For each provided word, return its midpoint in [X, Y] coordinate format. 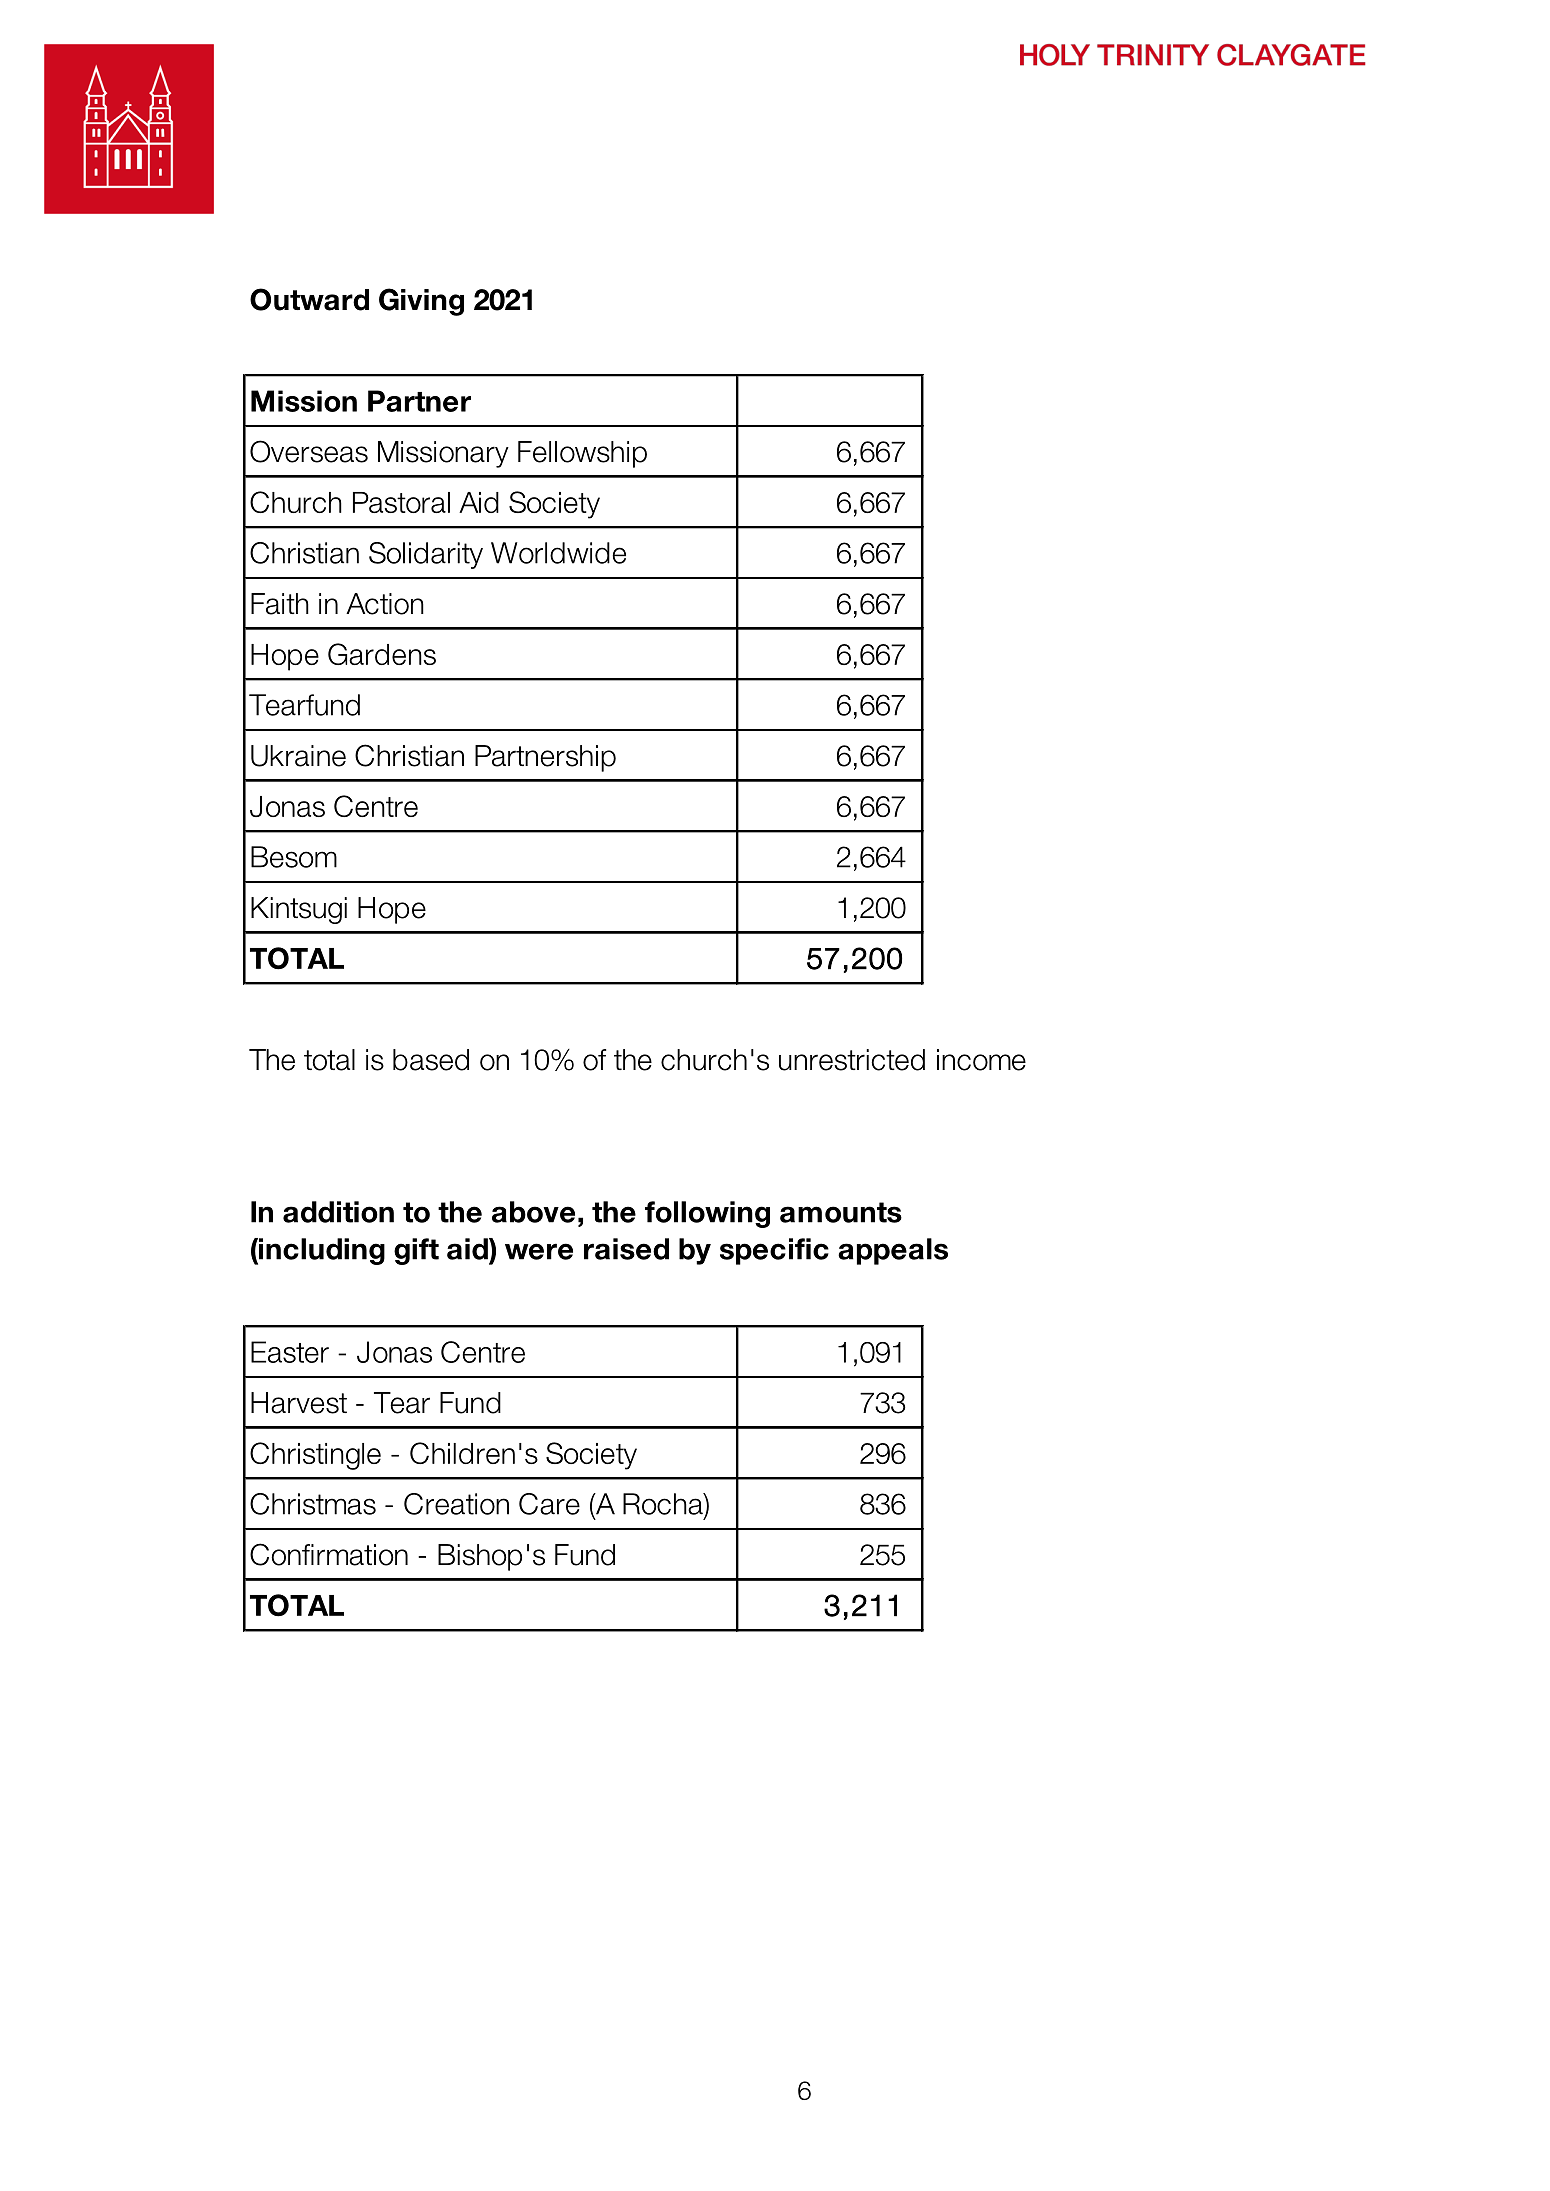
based [431, 1060]
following [707, 1214]
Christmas [313, 1504]
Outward [309, 299]
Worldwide [558, 553]
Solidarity [426, 555]
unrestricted [852, 1060]
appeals [893, 1251]
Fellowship [582, 454]
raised [626, 1249]
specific [774, 1251]
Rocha [664, 1504]
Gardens [382, 654]
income [981, 1060]
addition [338, 1212]
